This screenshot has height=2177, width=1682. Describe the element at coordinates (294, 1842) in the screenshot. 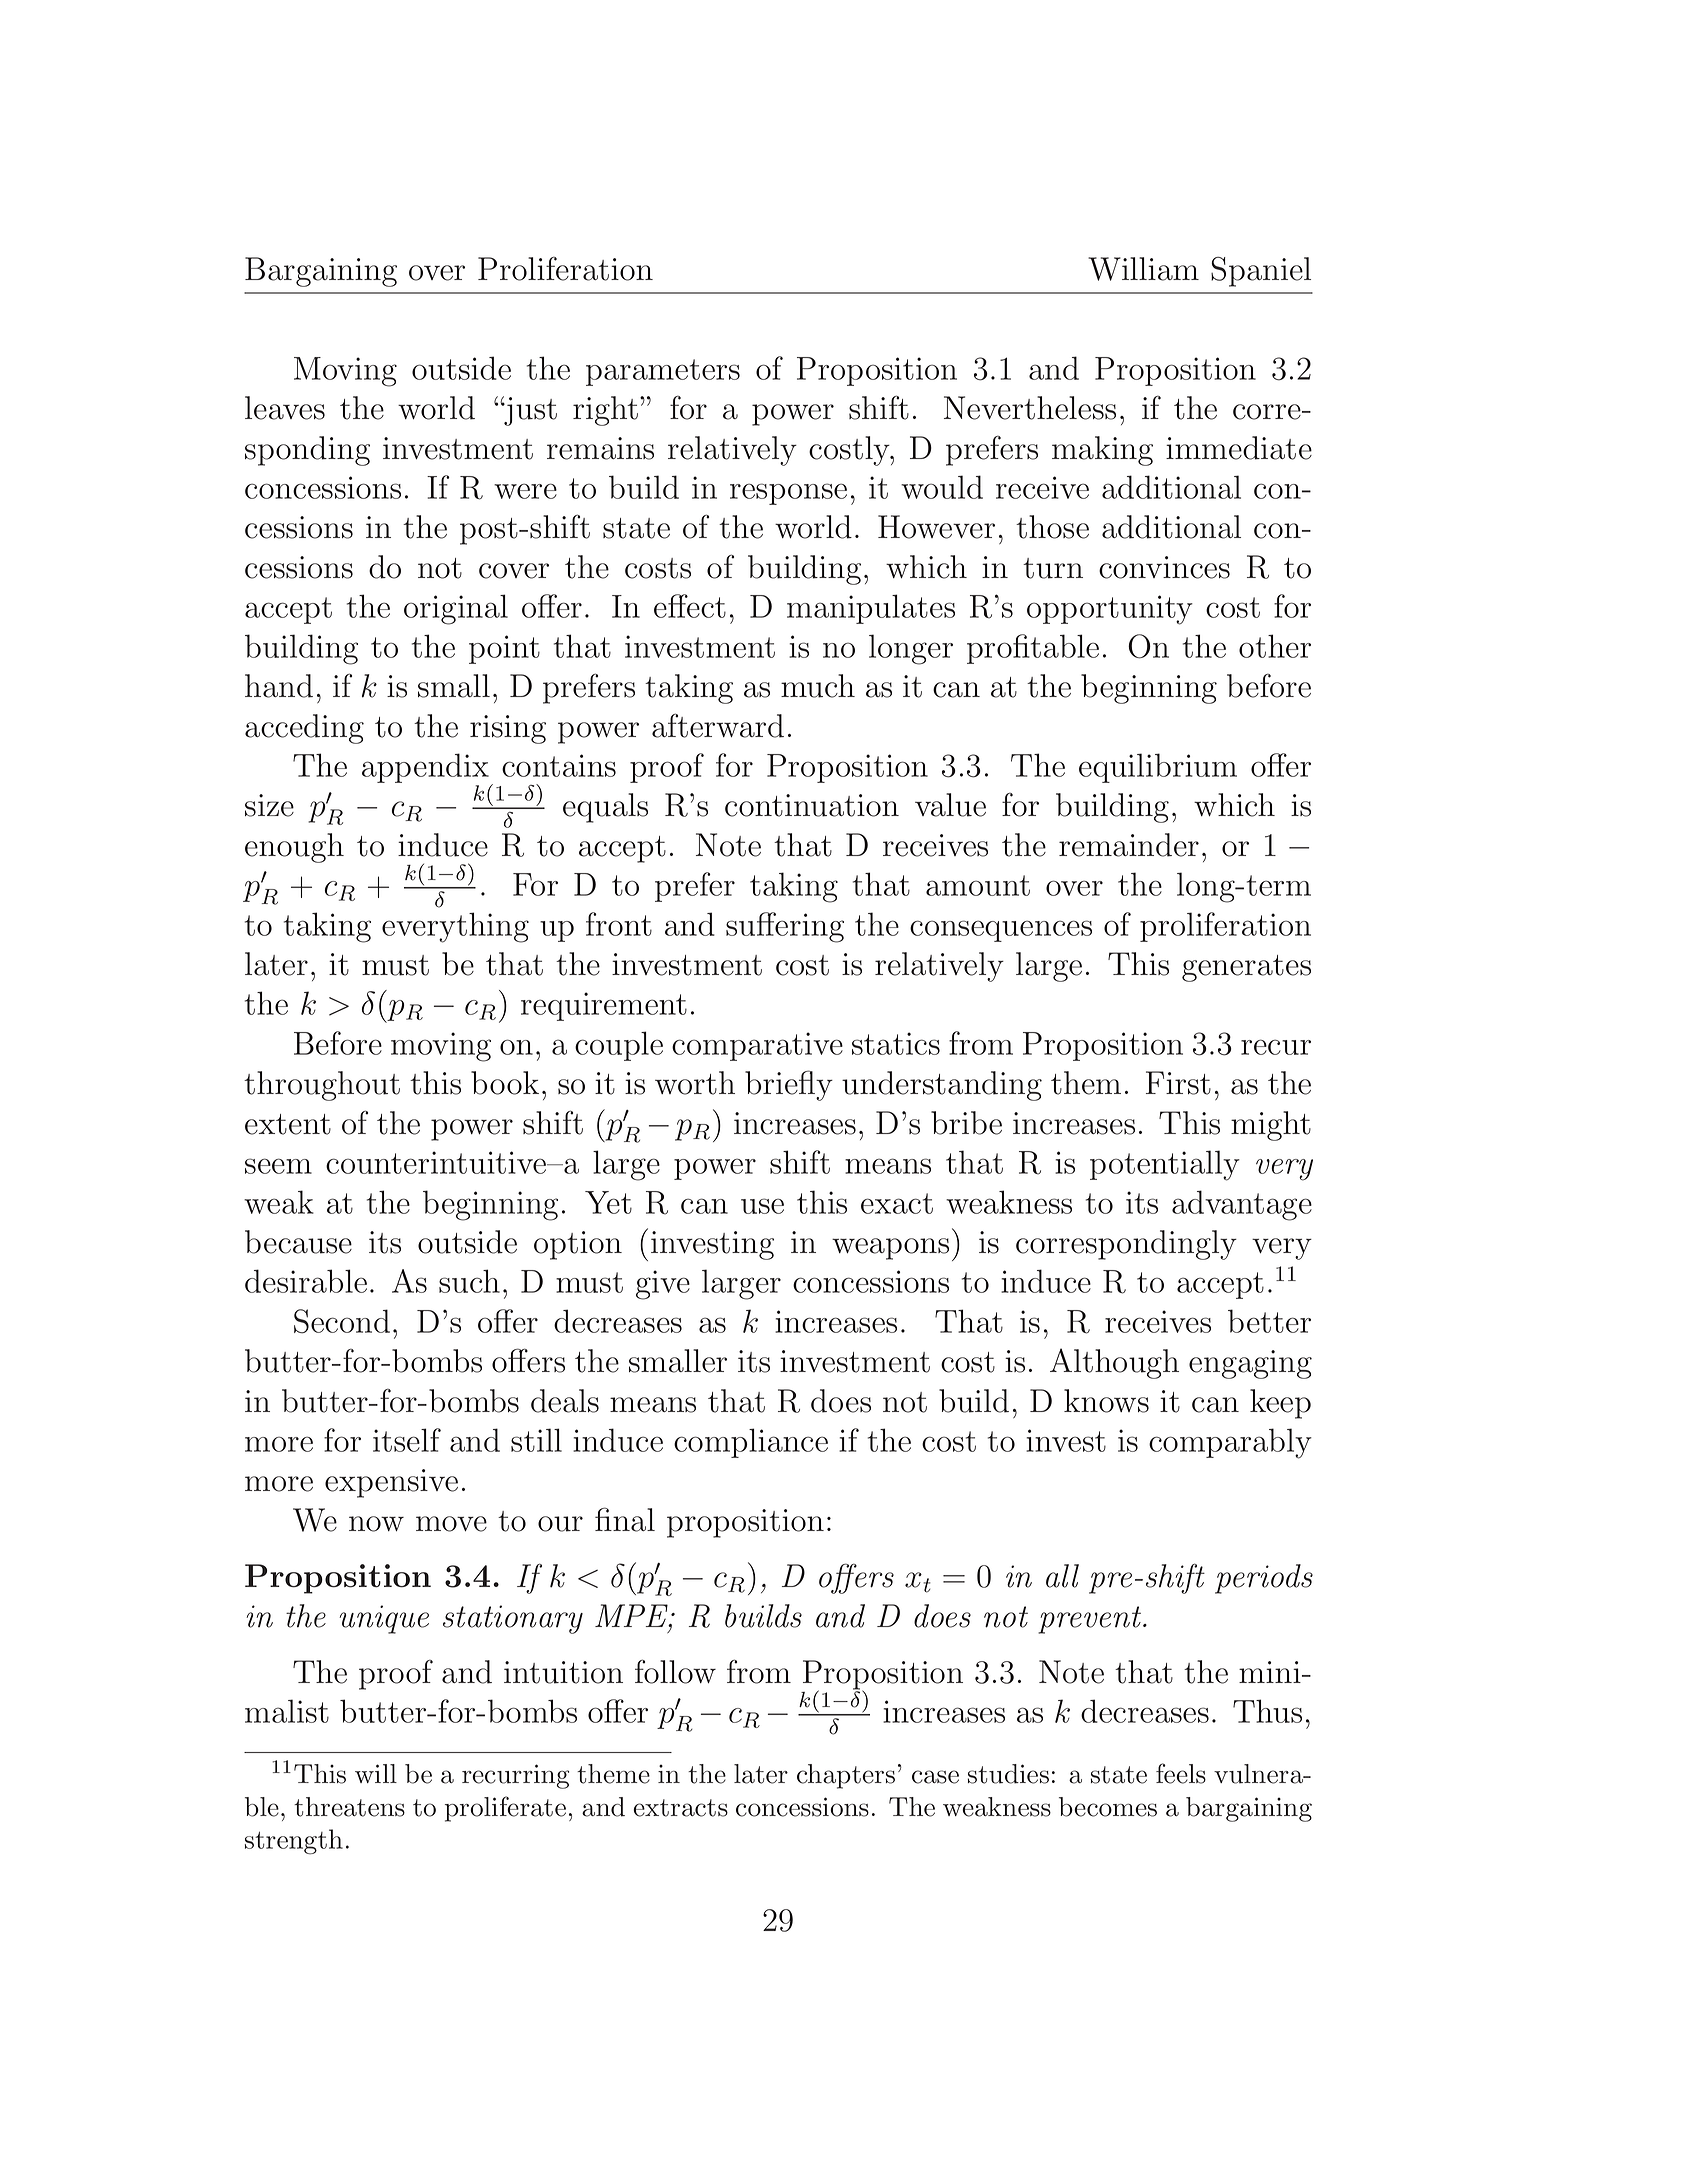

I see `strength` at that location.
